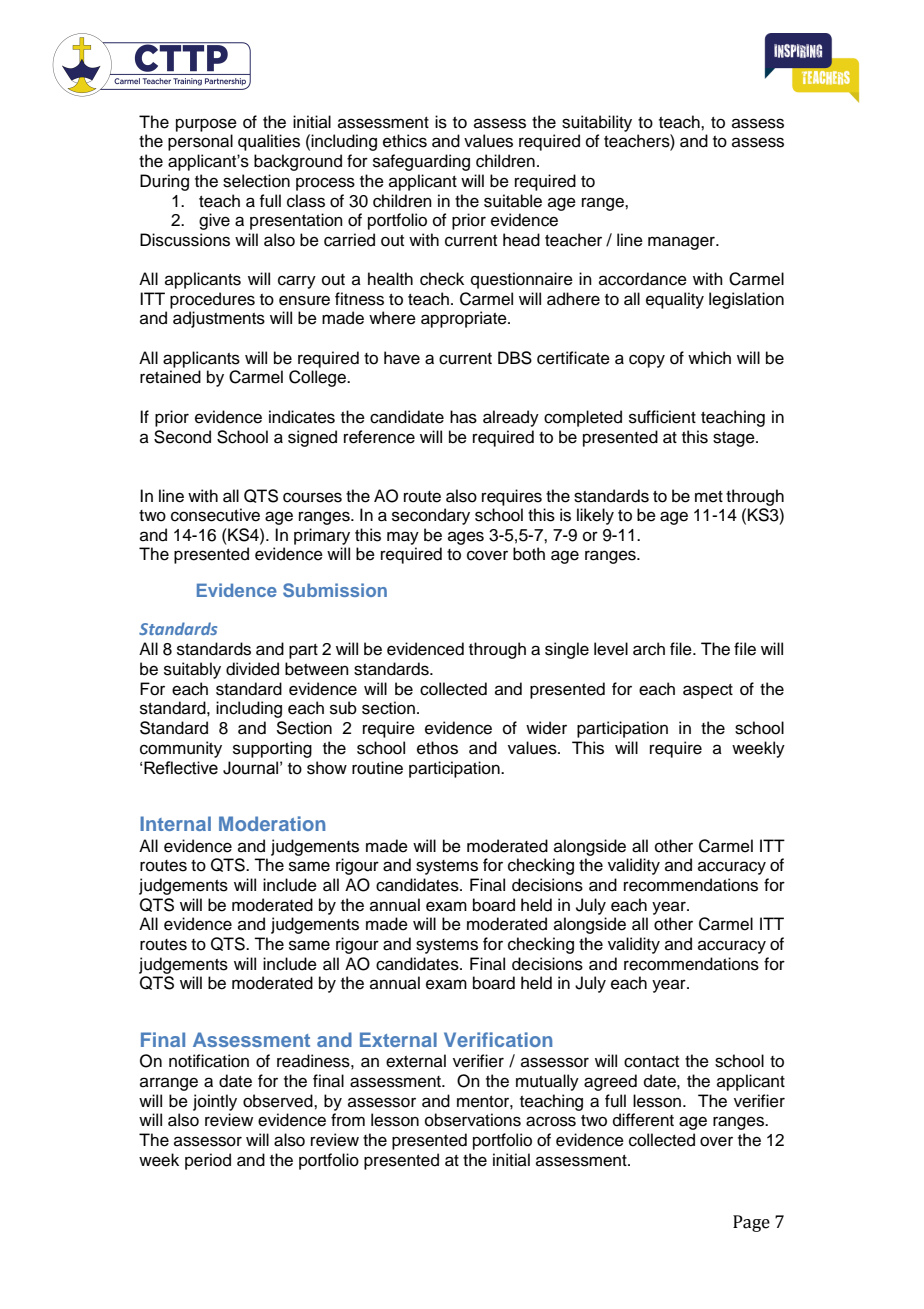  What do you see at coordinates (421, 162) in the screenshot?
I see `safeguarding` at bounding box center [421, 162].
